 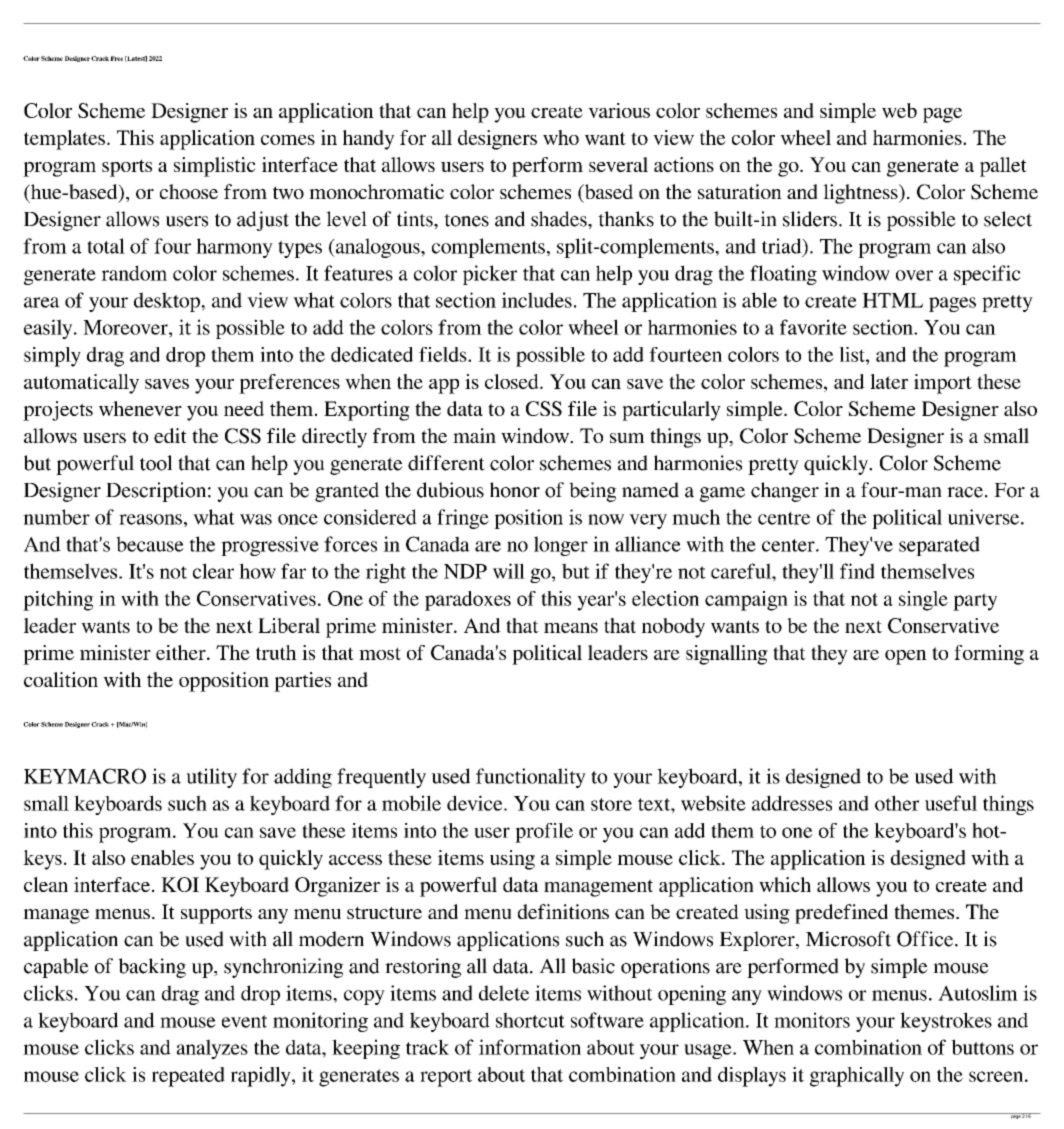 I want to click on forming, so click(x=989, y=655).
